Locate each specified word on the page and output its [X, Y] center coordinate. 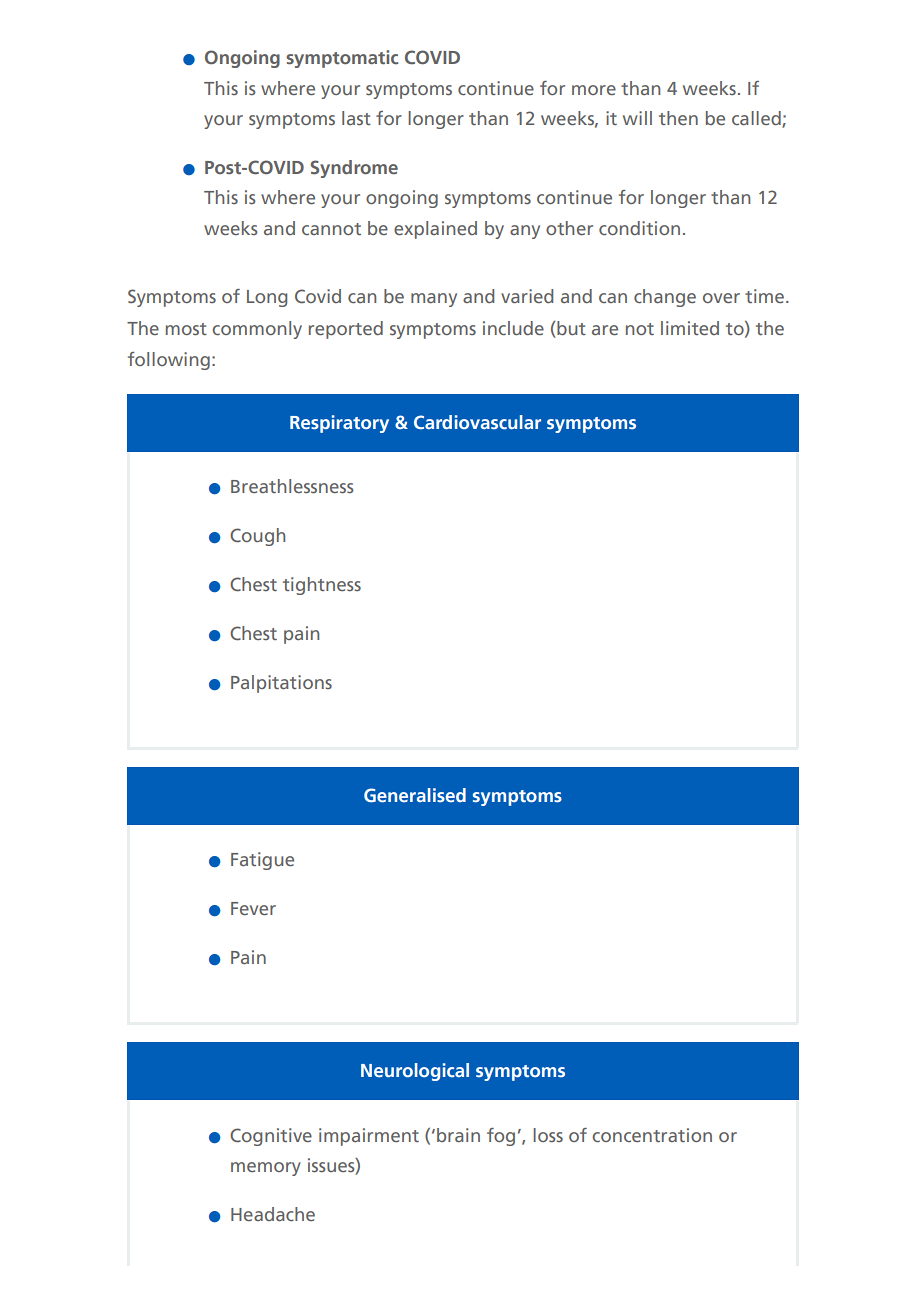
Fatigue [262, 861]
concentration [652, 1135]
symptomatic [342, 59]
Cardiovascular [477, 422]
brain [458, 1135]
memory [266, 1169]
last [356, 118]
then [678, 118]
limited [690, 328]
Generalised [415, 795]
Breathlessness [292, 486]
